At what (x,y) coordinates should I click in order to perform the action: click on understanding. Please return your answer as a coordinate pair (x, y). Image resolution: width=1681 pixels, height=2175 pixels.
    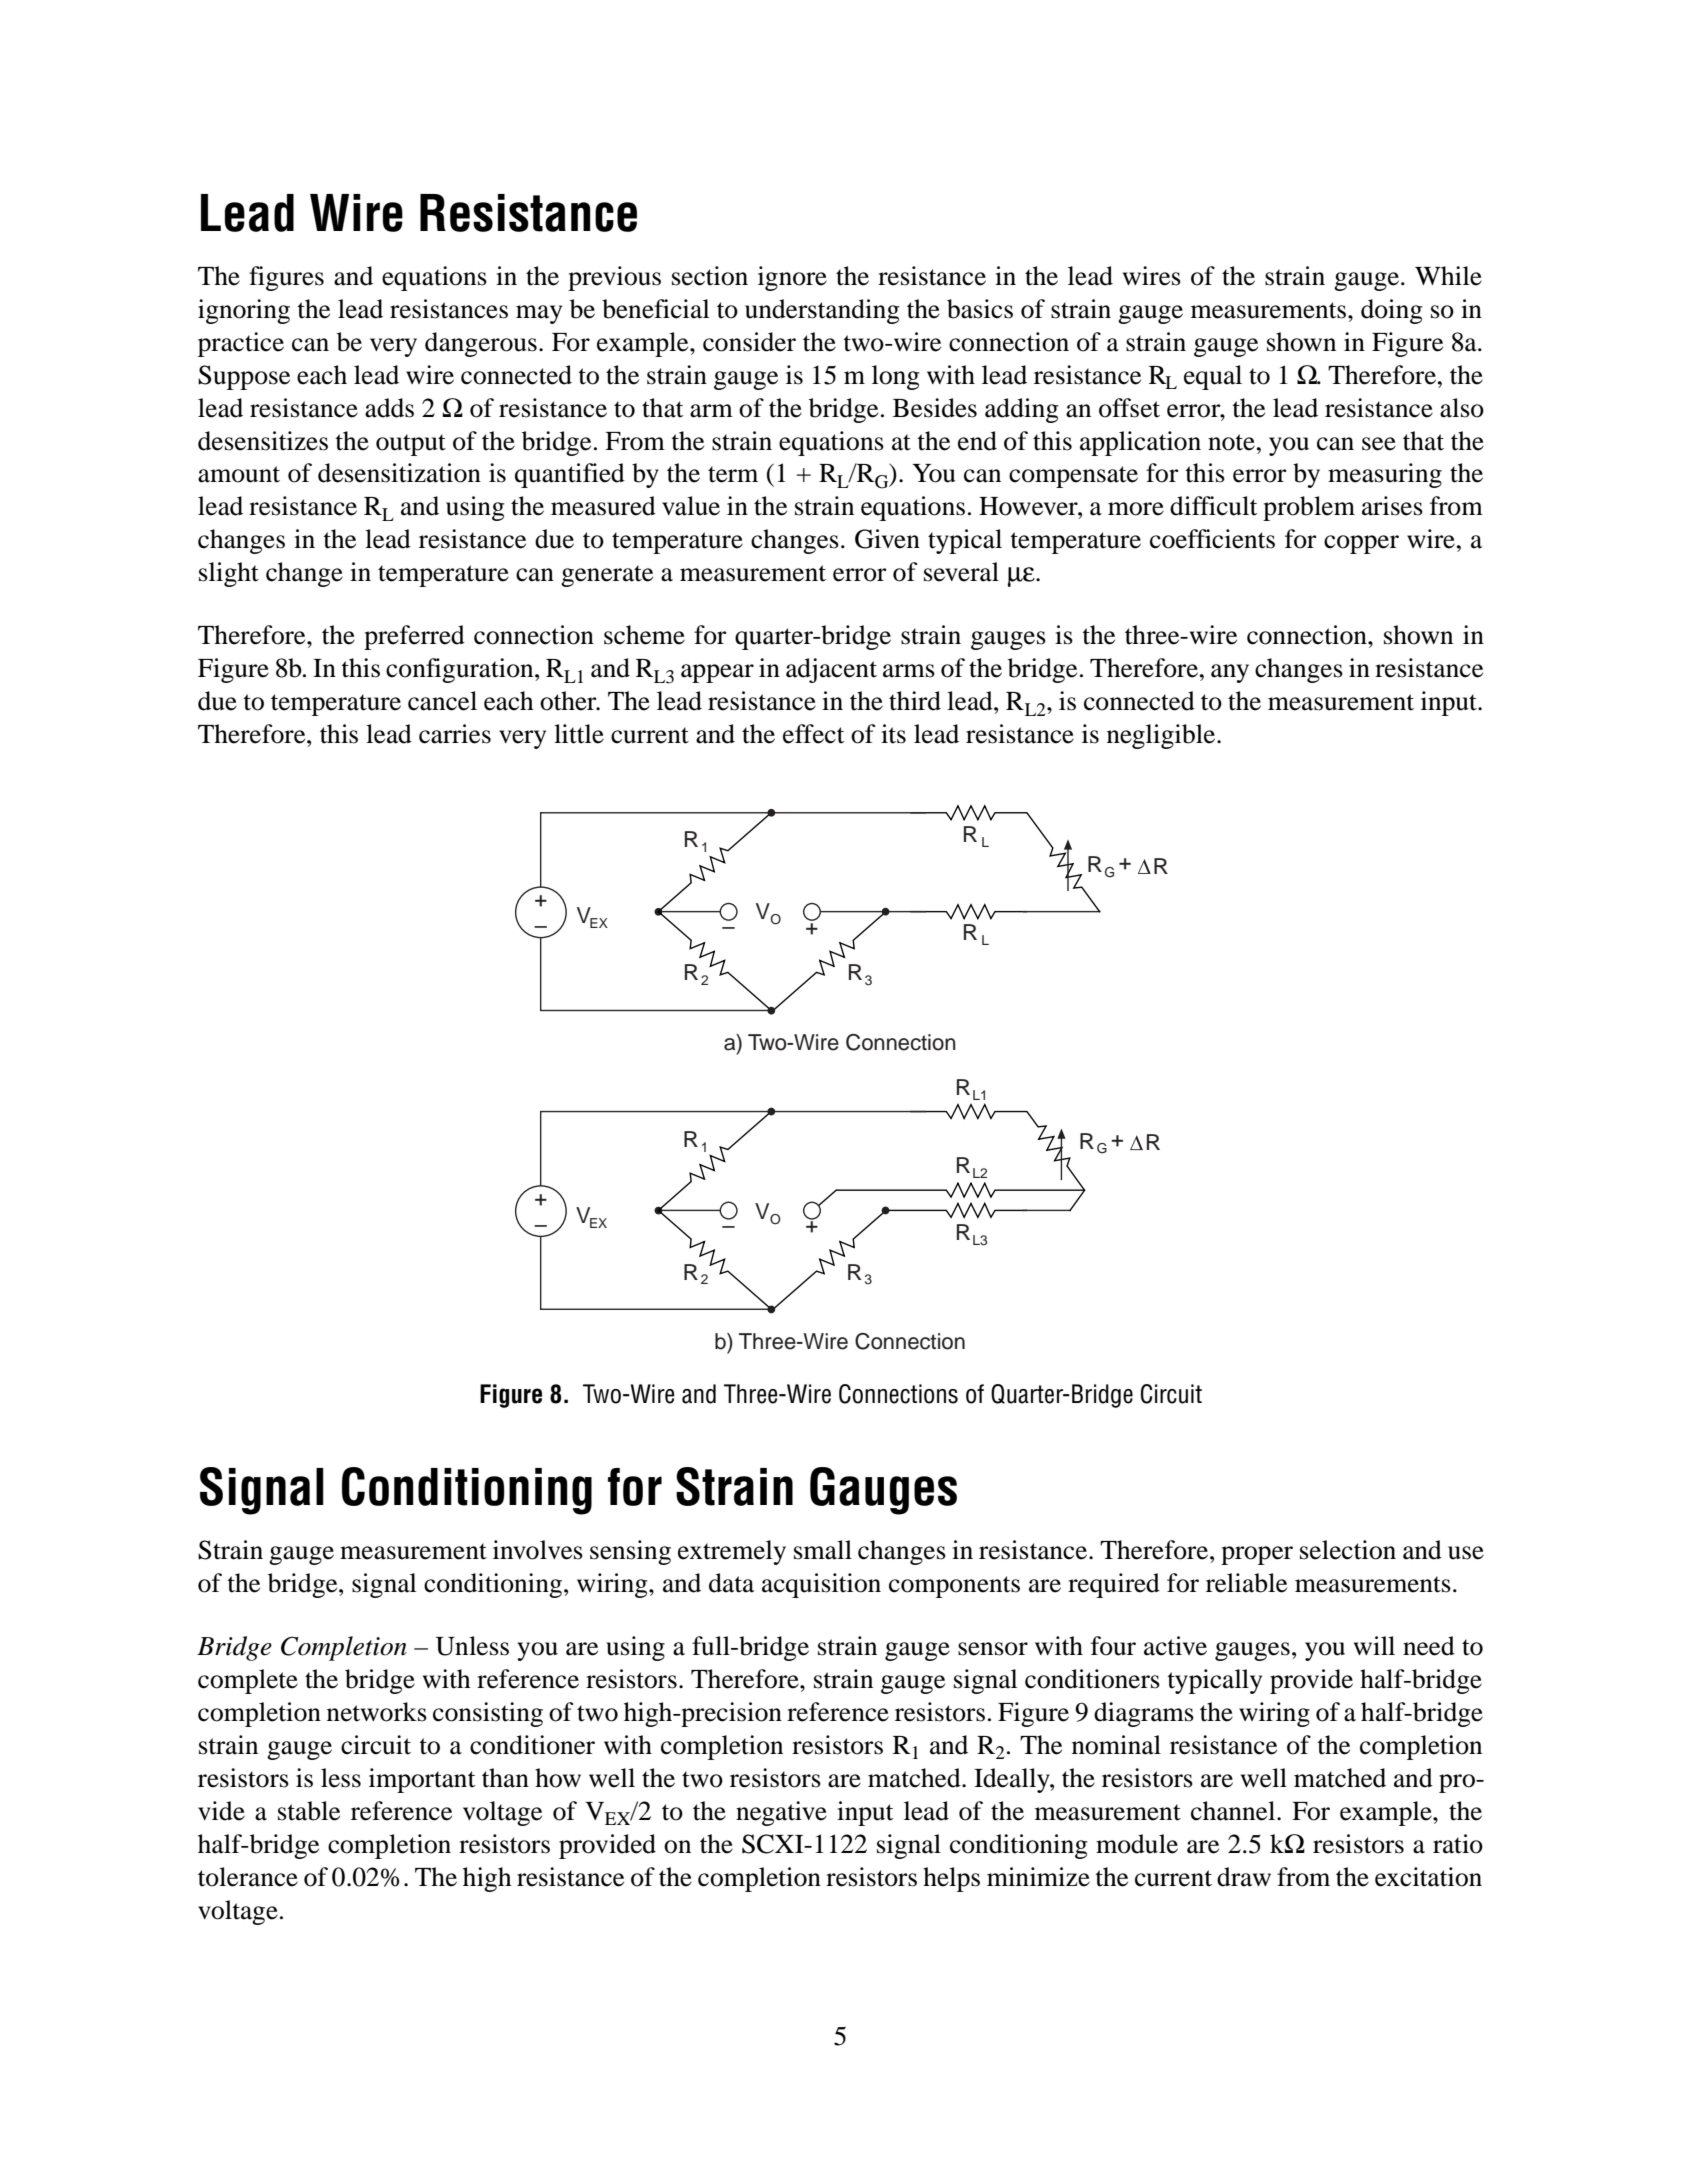
    Looking at the image, I should click on (822, 311).
